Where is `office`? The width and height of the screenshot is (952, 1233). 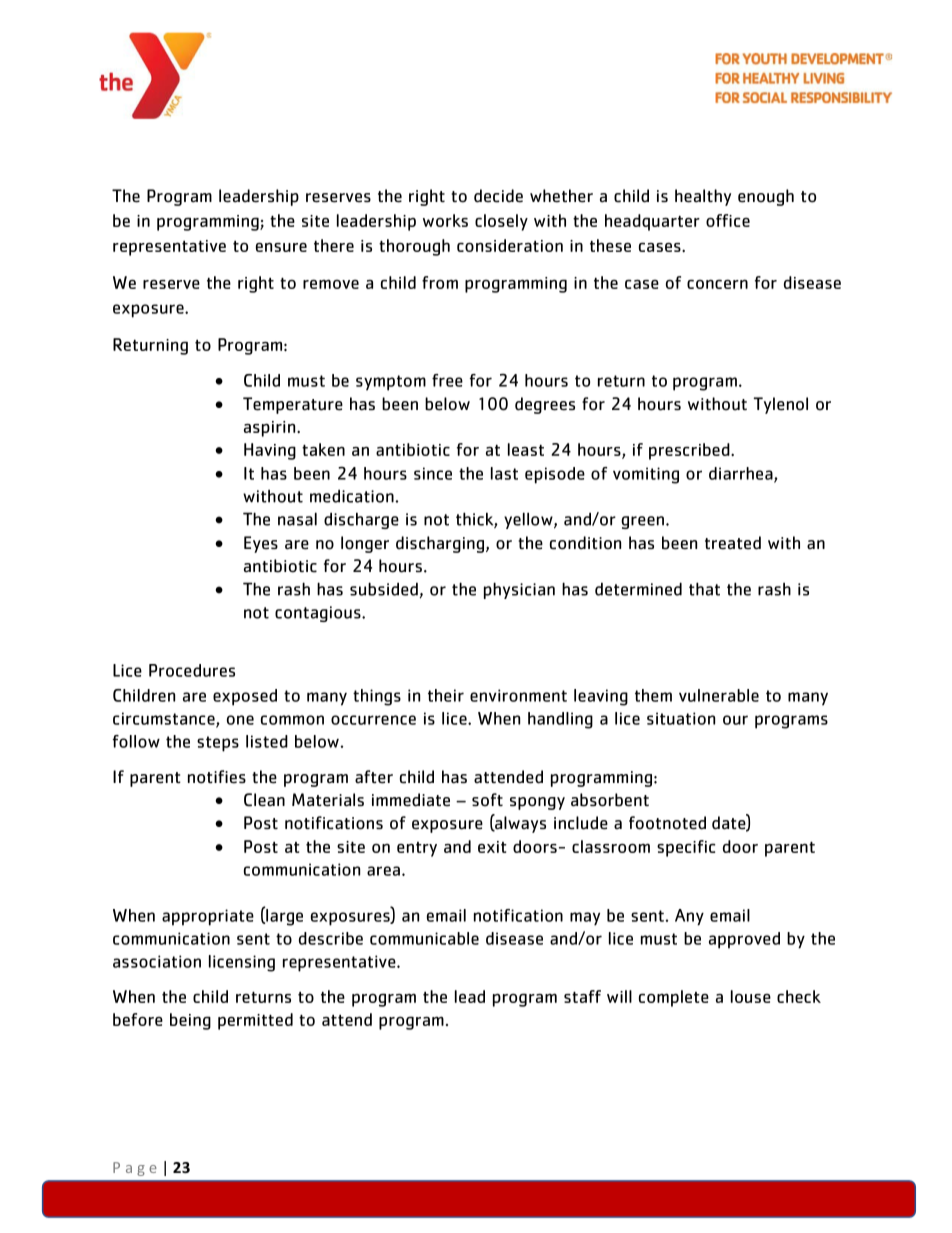 office is located at coordinates (728, 220).
